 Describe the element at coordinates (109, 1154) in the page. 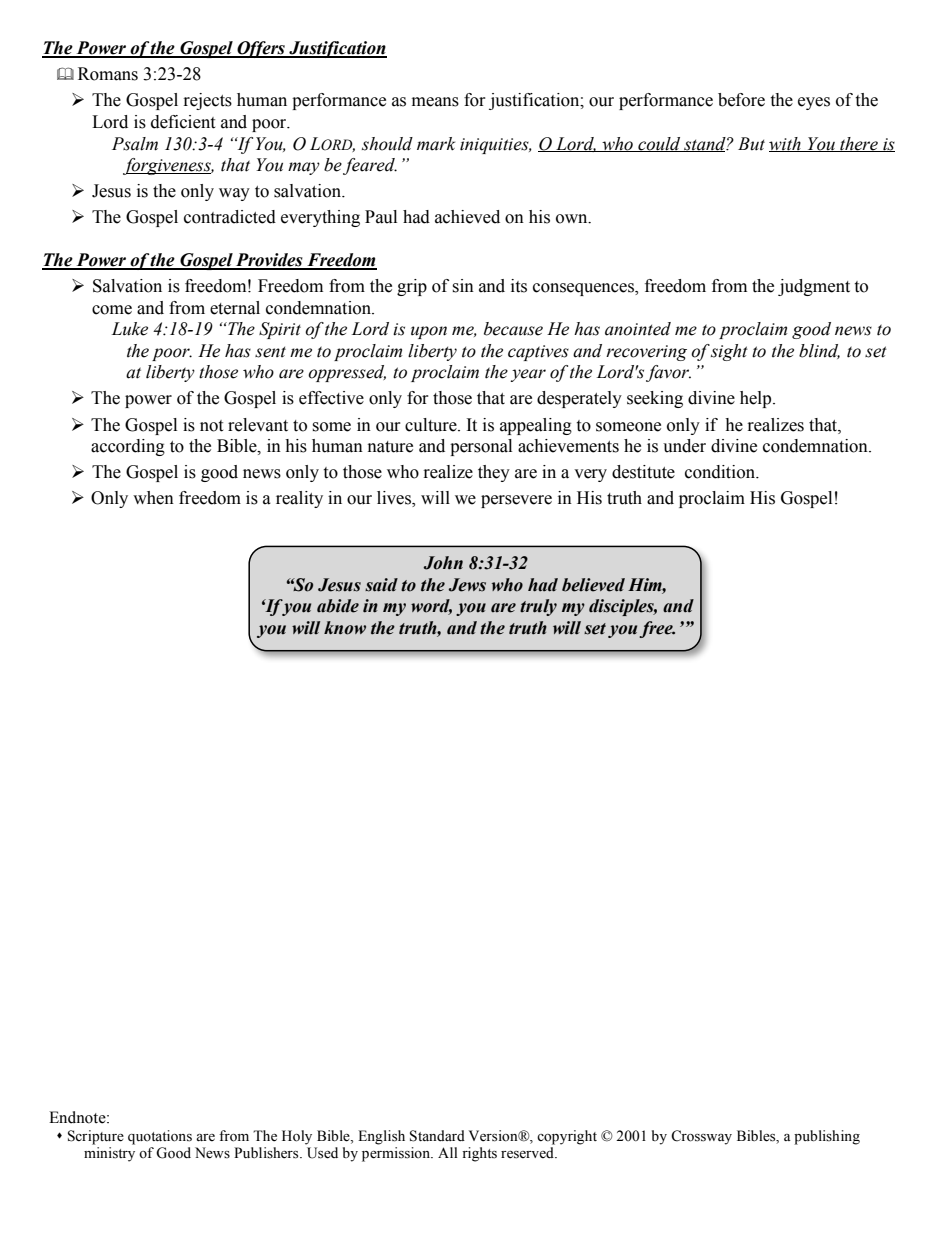

I see `ministry` at that location.
